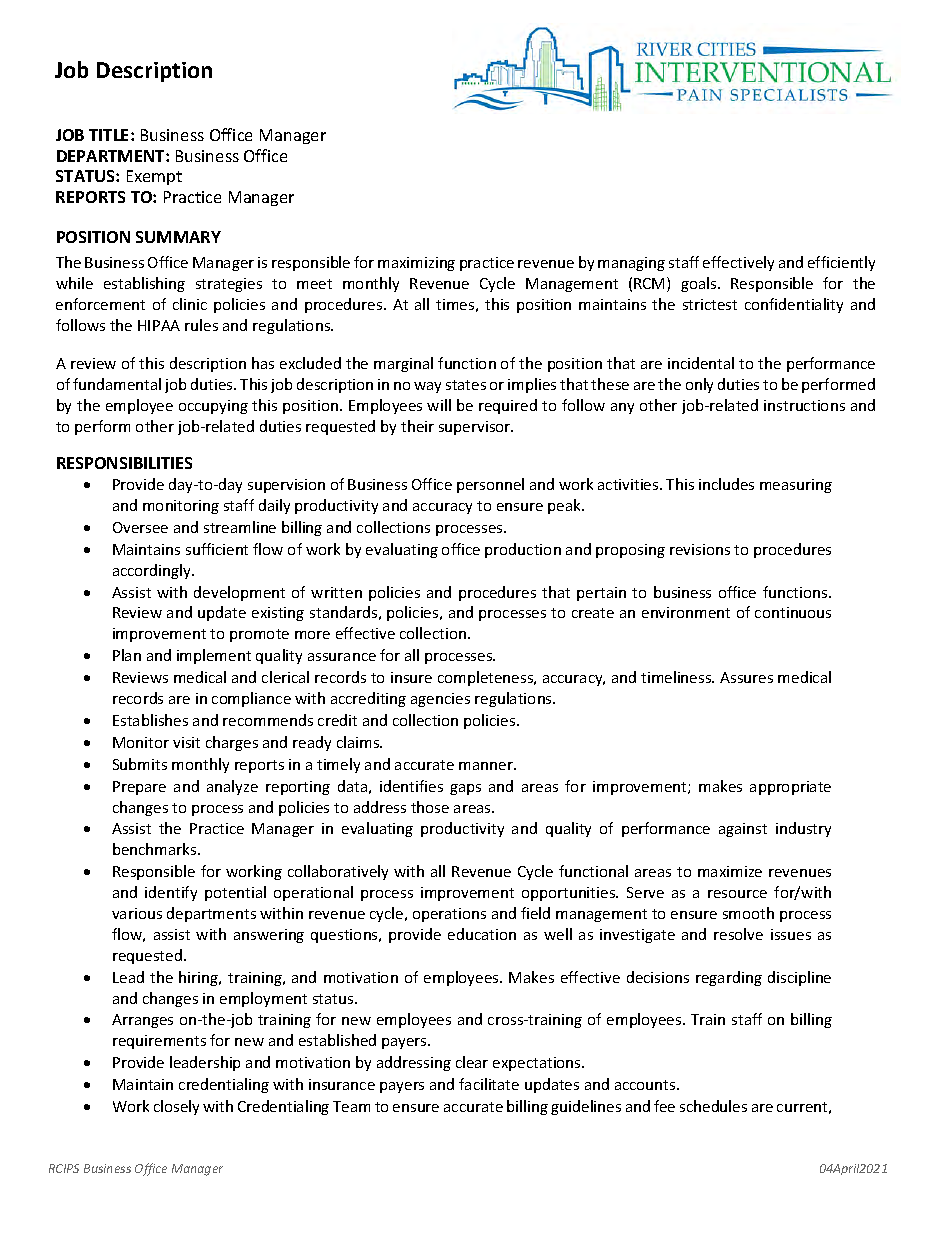  I want to click on continuous, so click(793, 612).
